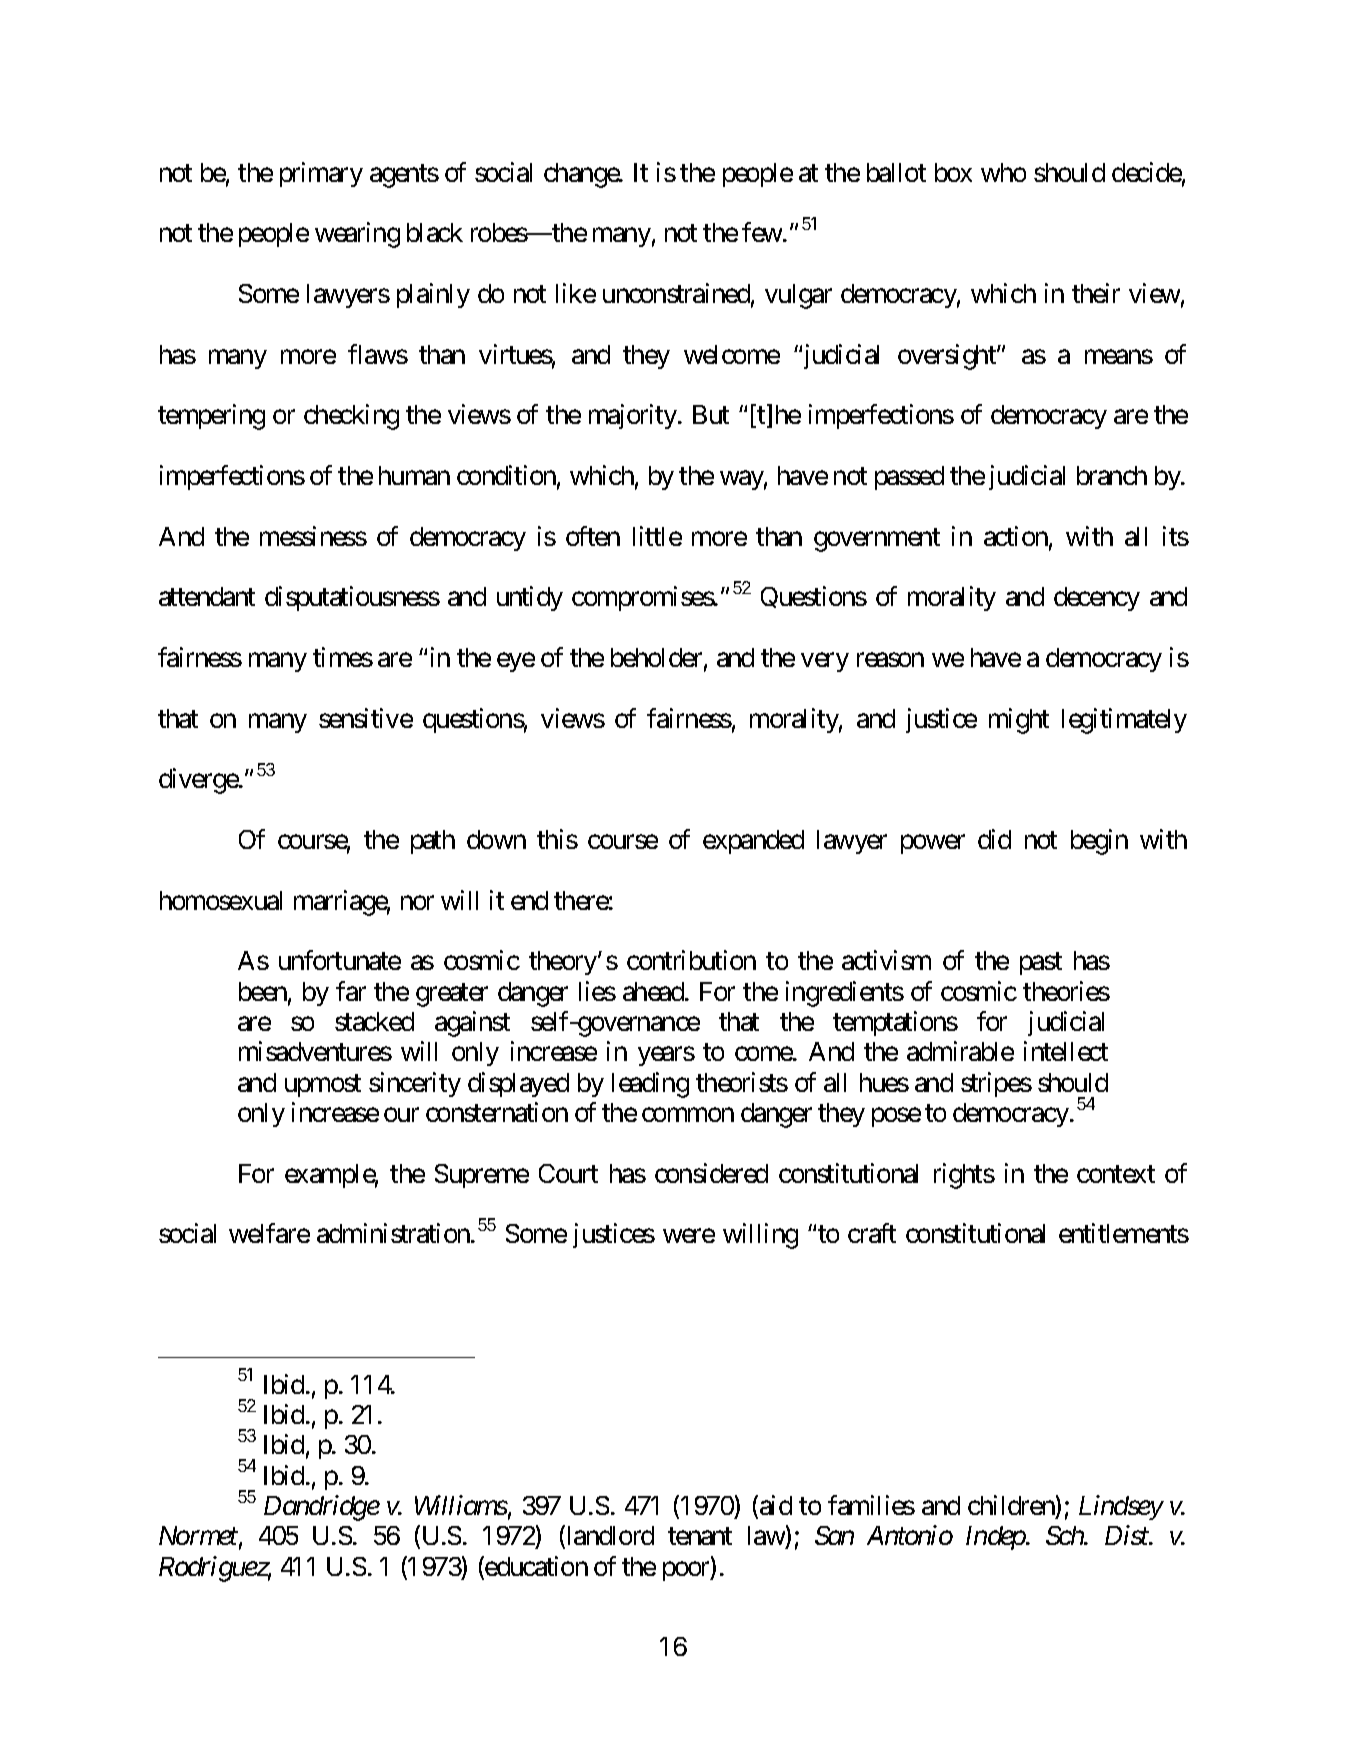 Image resolution: width=1345 pixels, height=1741 pixels. Describe the element at coordinates (357, 235) in the page. I see `wearing` at that location.
